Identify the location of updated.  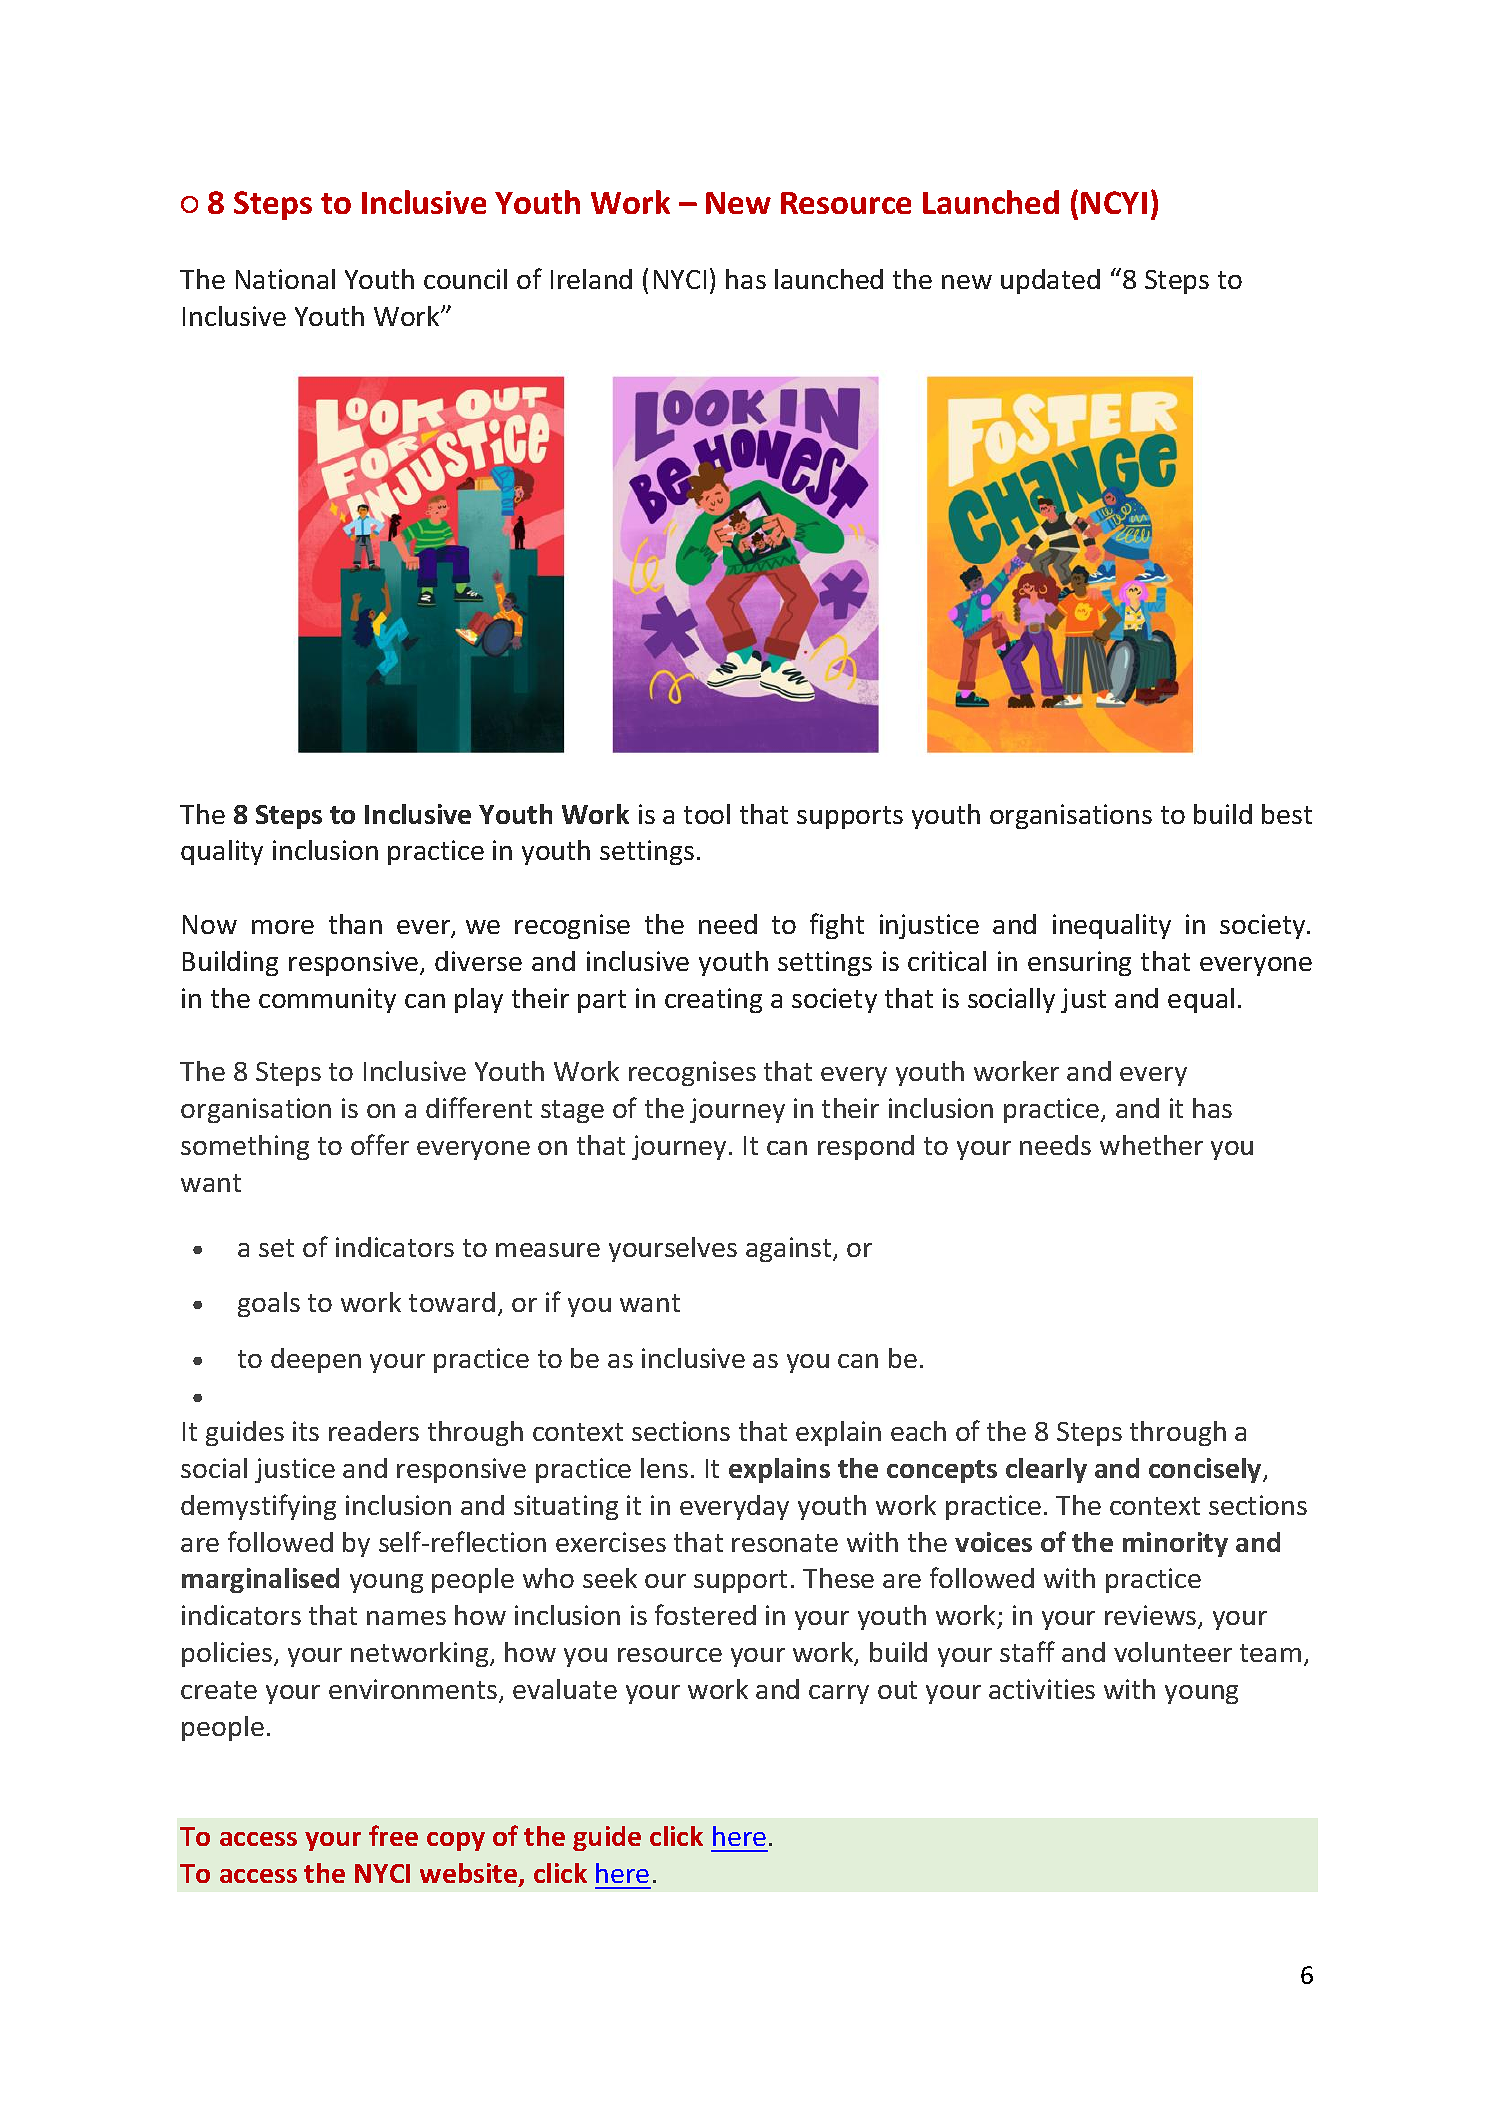
(1050, 281).
